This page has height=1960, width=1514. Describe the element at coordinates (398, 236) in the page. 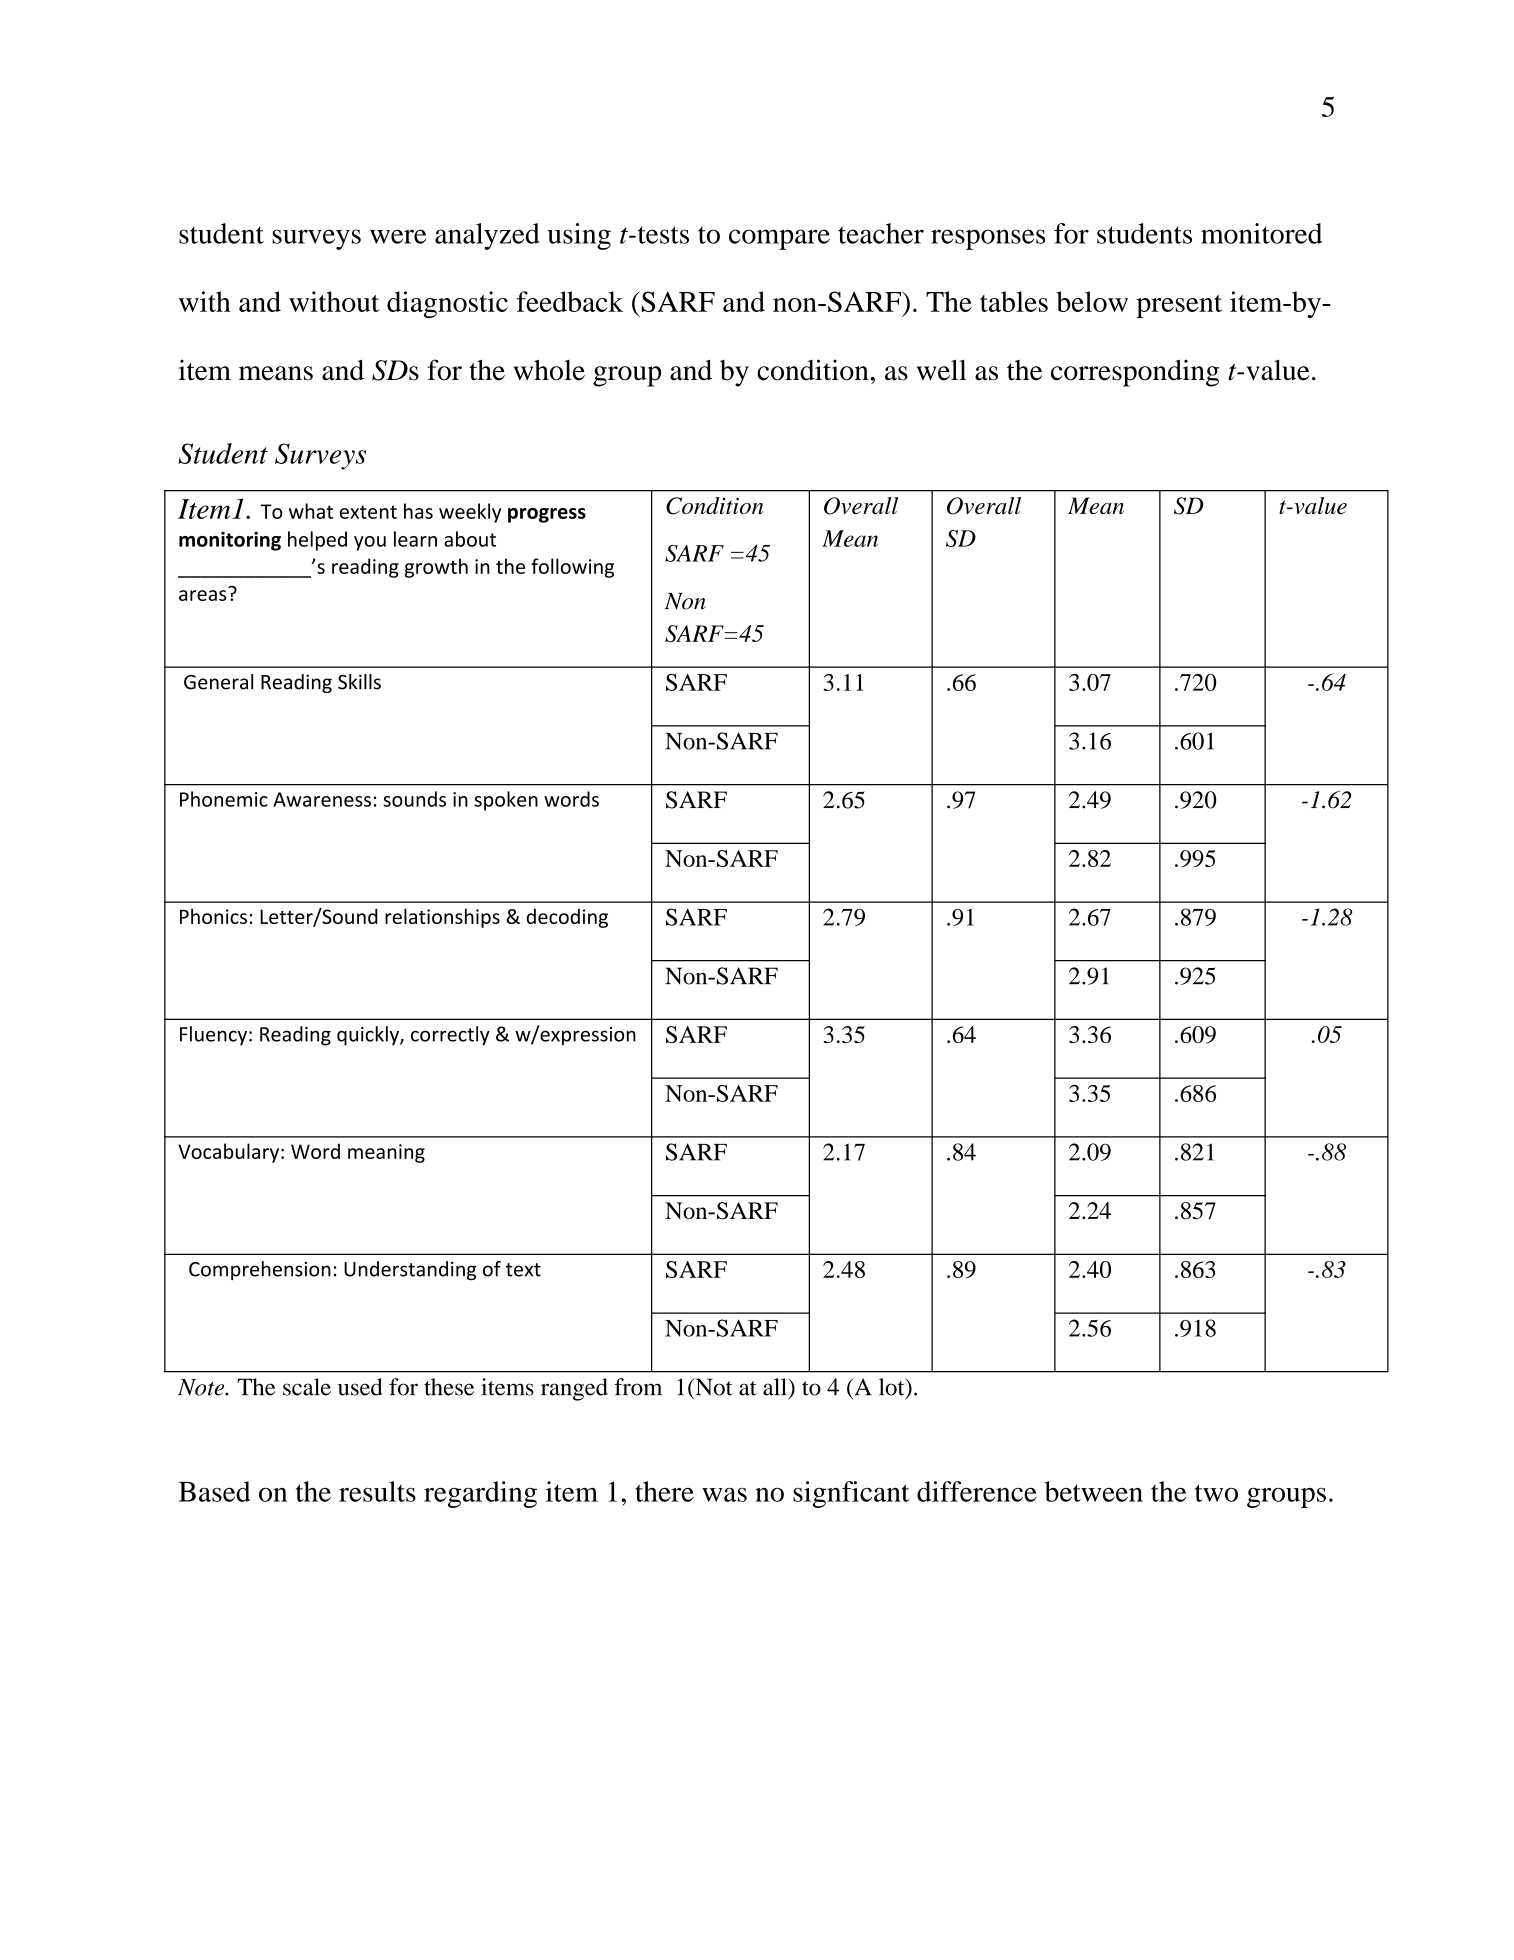

I see `were` at that location.
